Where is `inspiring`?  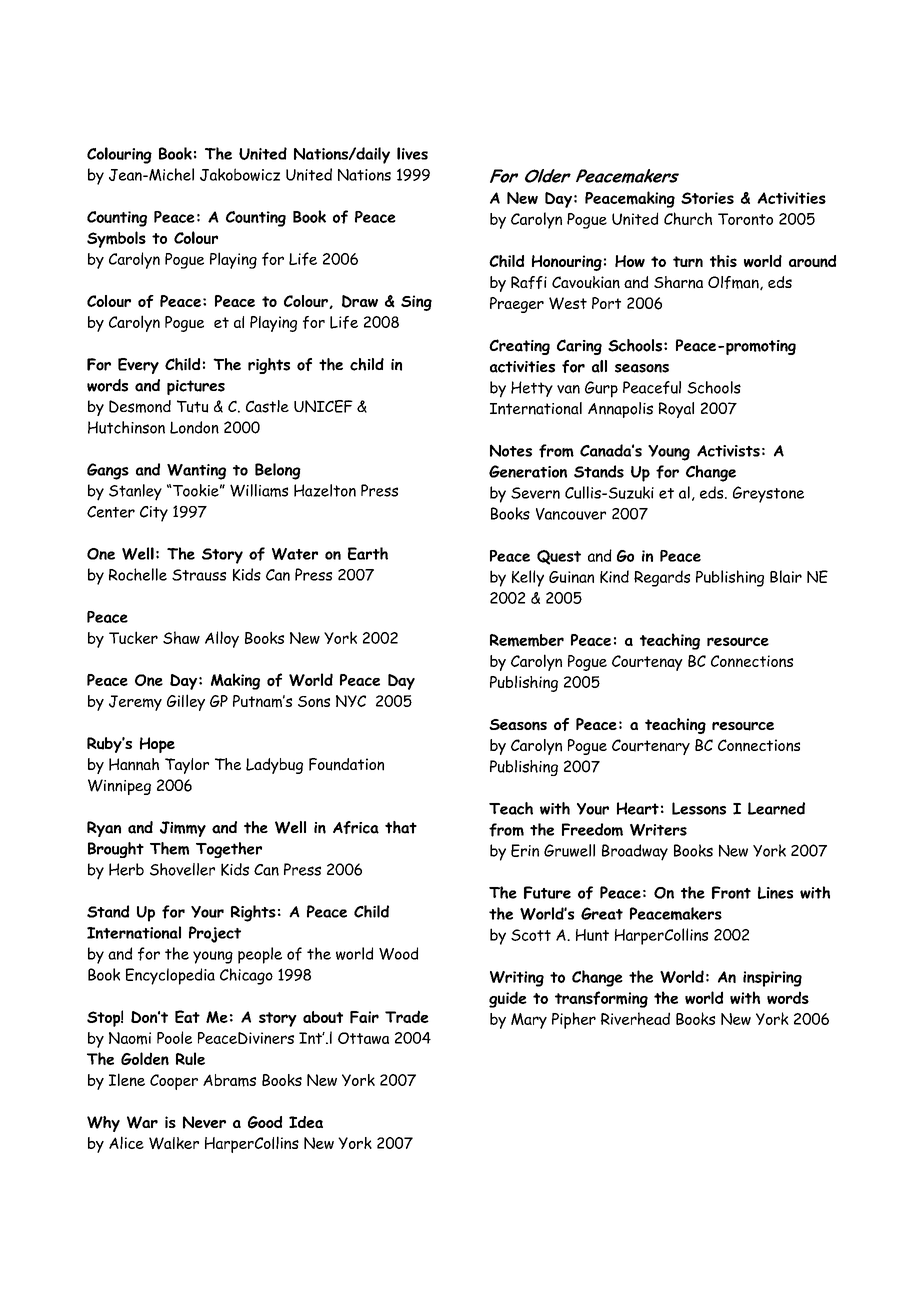
inspiring is located at coordinates (772, 979).
